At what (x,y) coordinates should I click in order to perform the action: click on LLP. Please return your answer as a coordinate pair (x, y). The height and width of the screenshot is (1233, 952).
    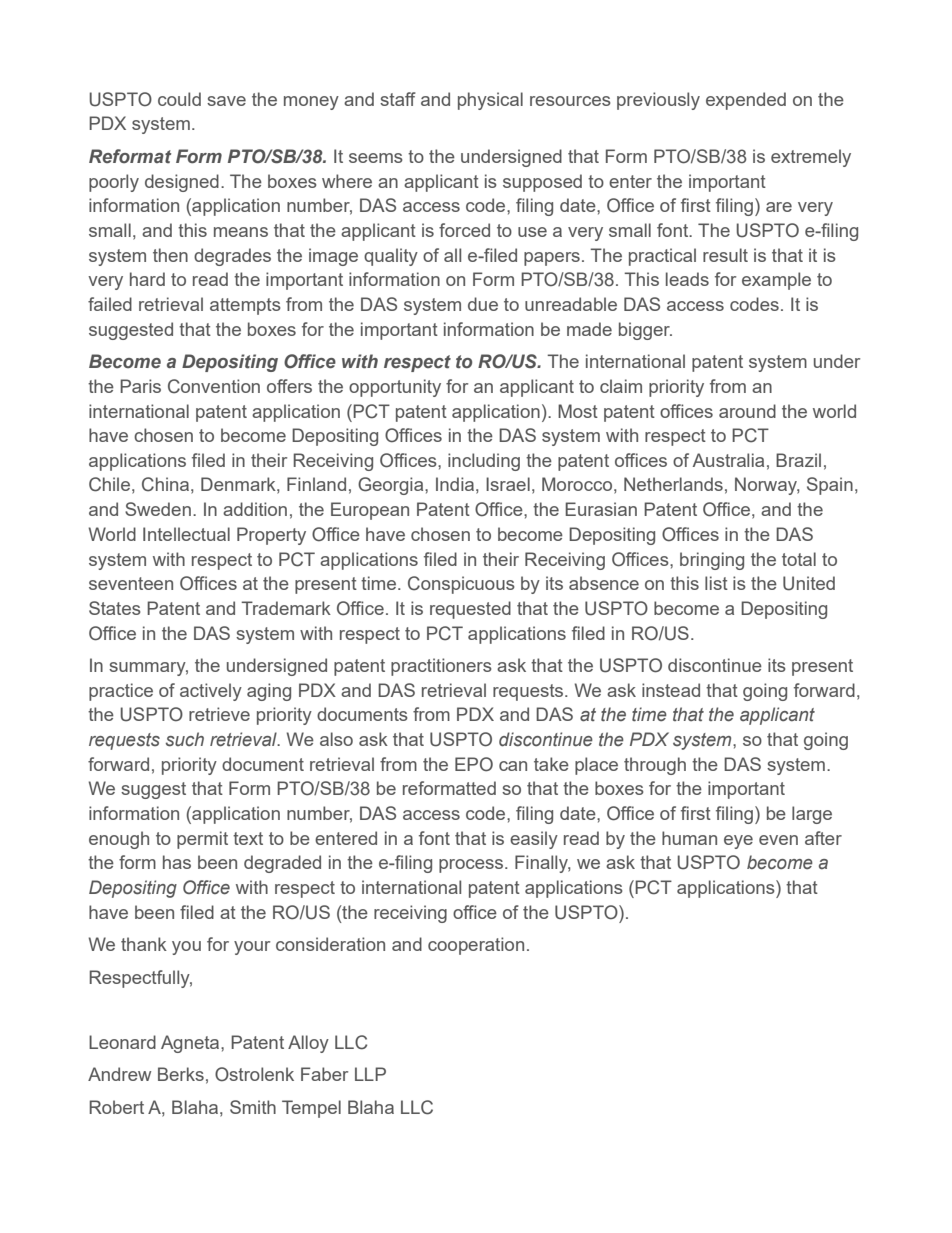
    Looking at the image, I should click on (370, 1074).
